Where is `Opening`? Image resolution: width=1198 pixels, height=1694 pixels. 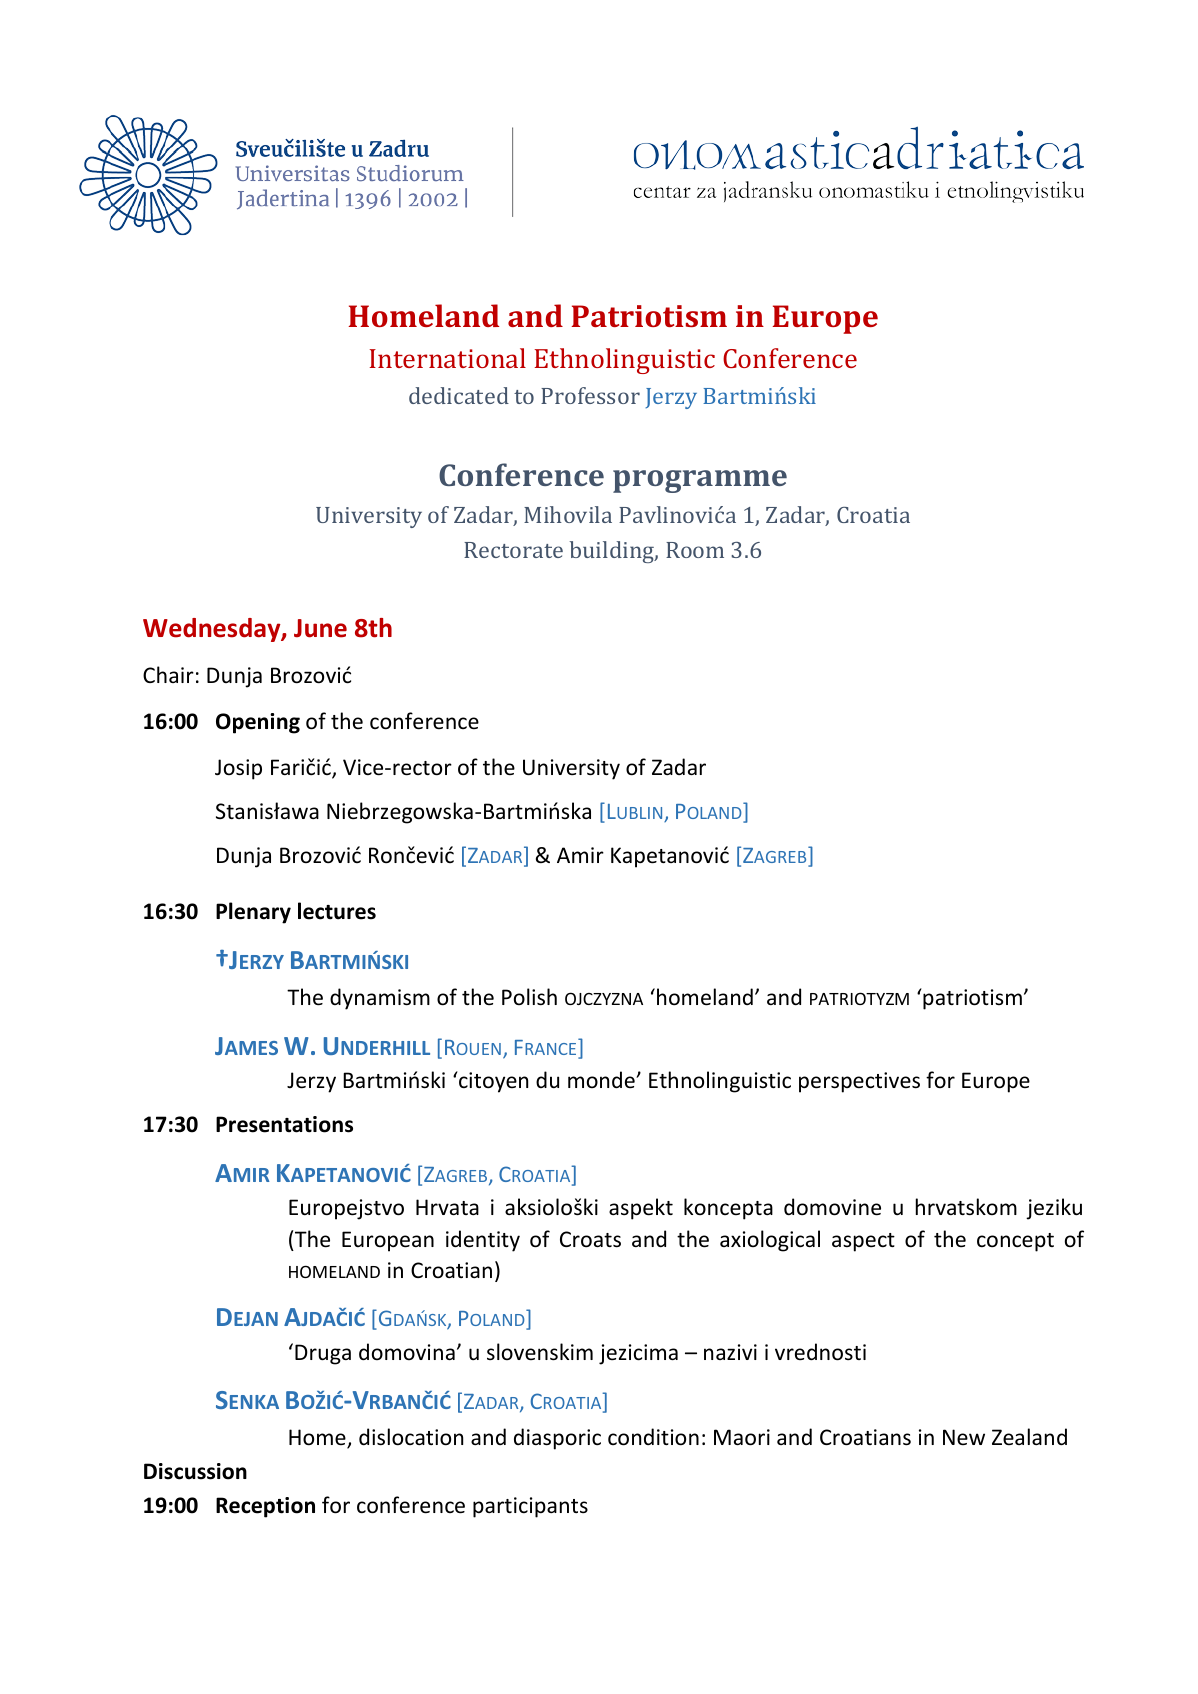 Opening is located at coordinates (258, 723).
